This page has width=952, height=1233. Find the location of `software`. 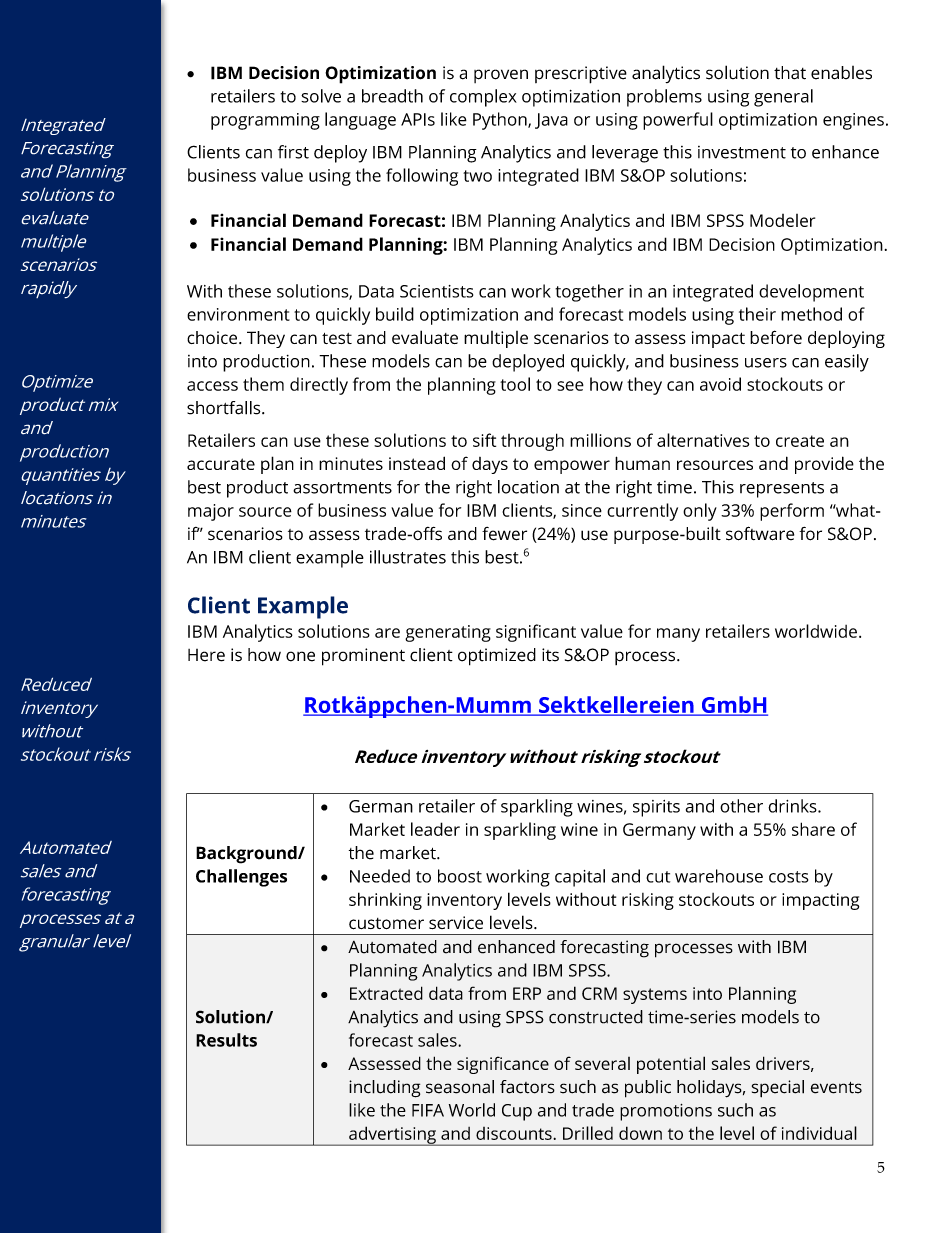

software is located at coordinates (760, 533).
